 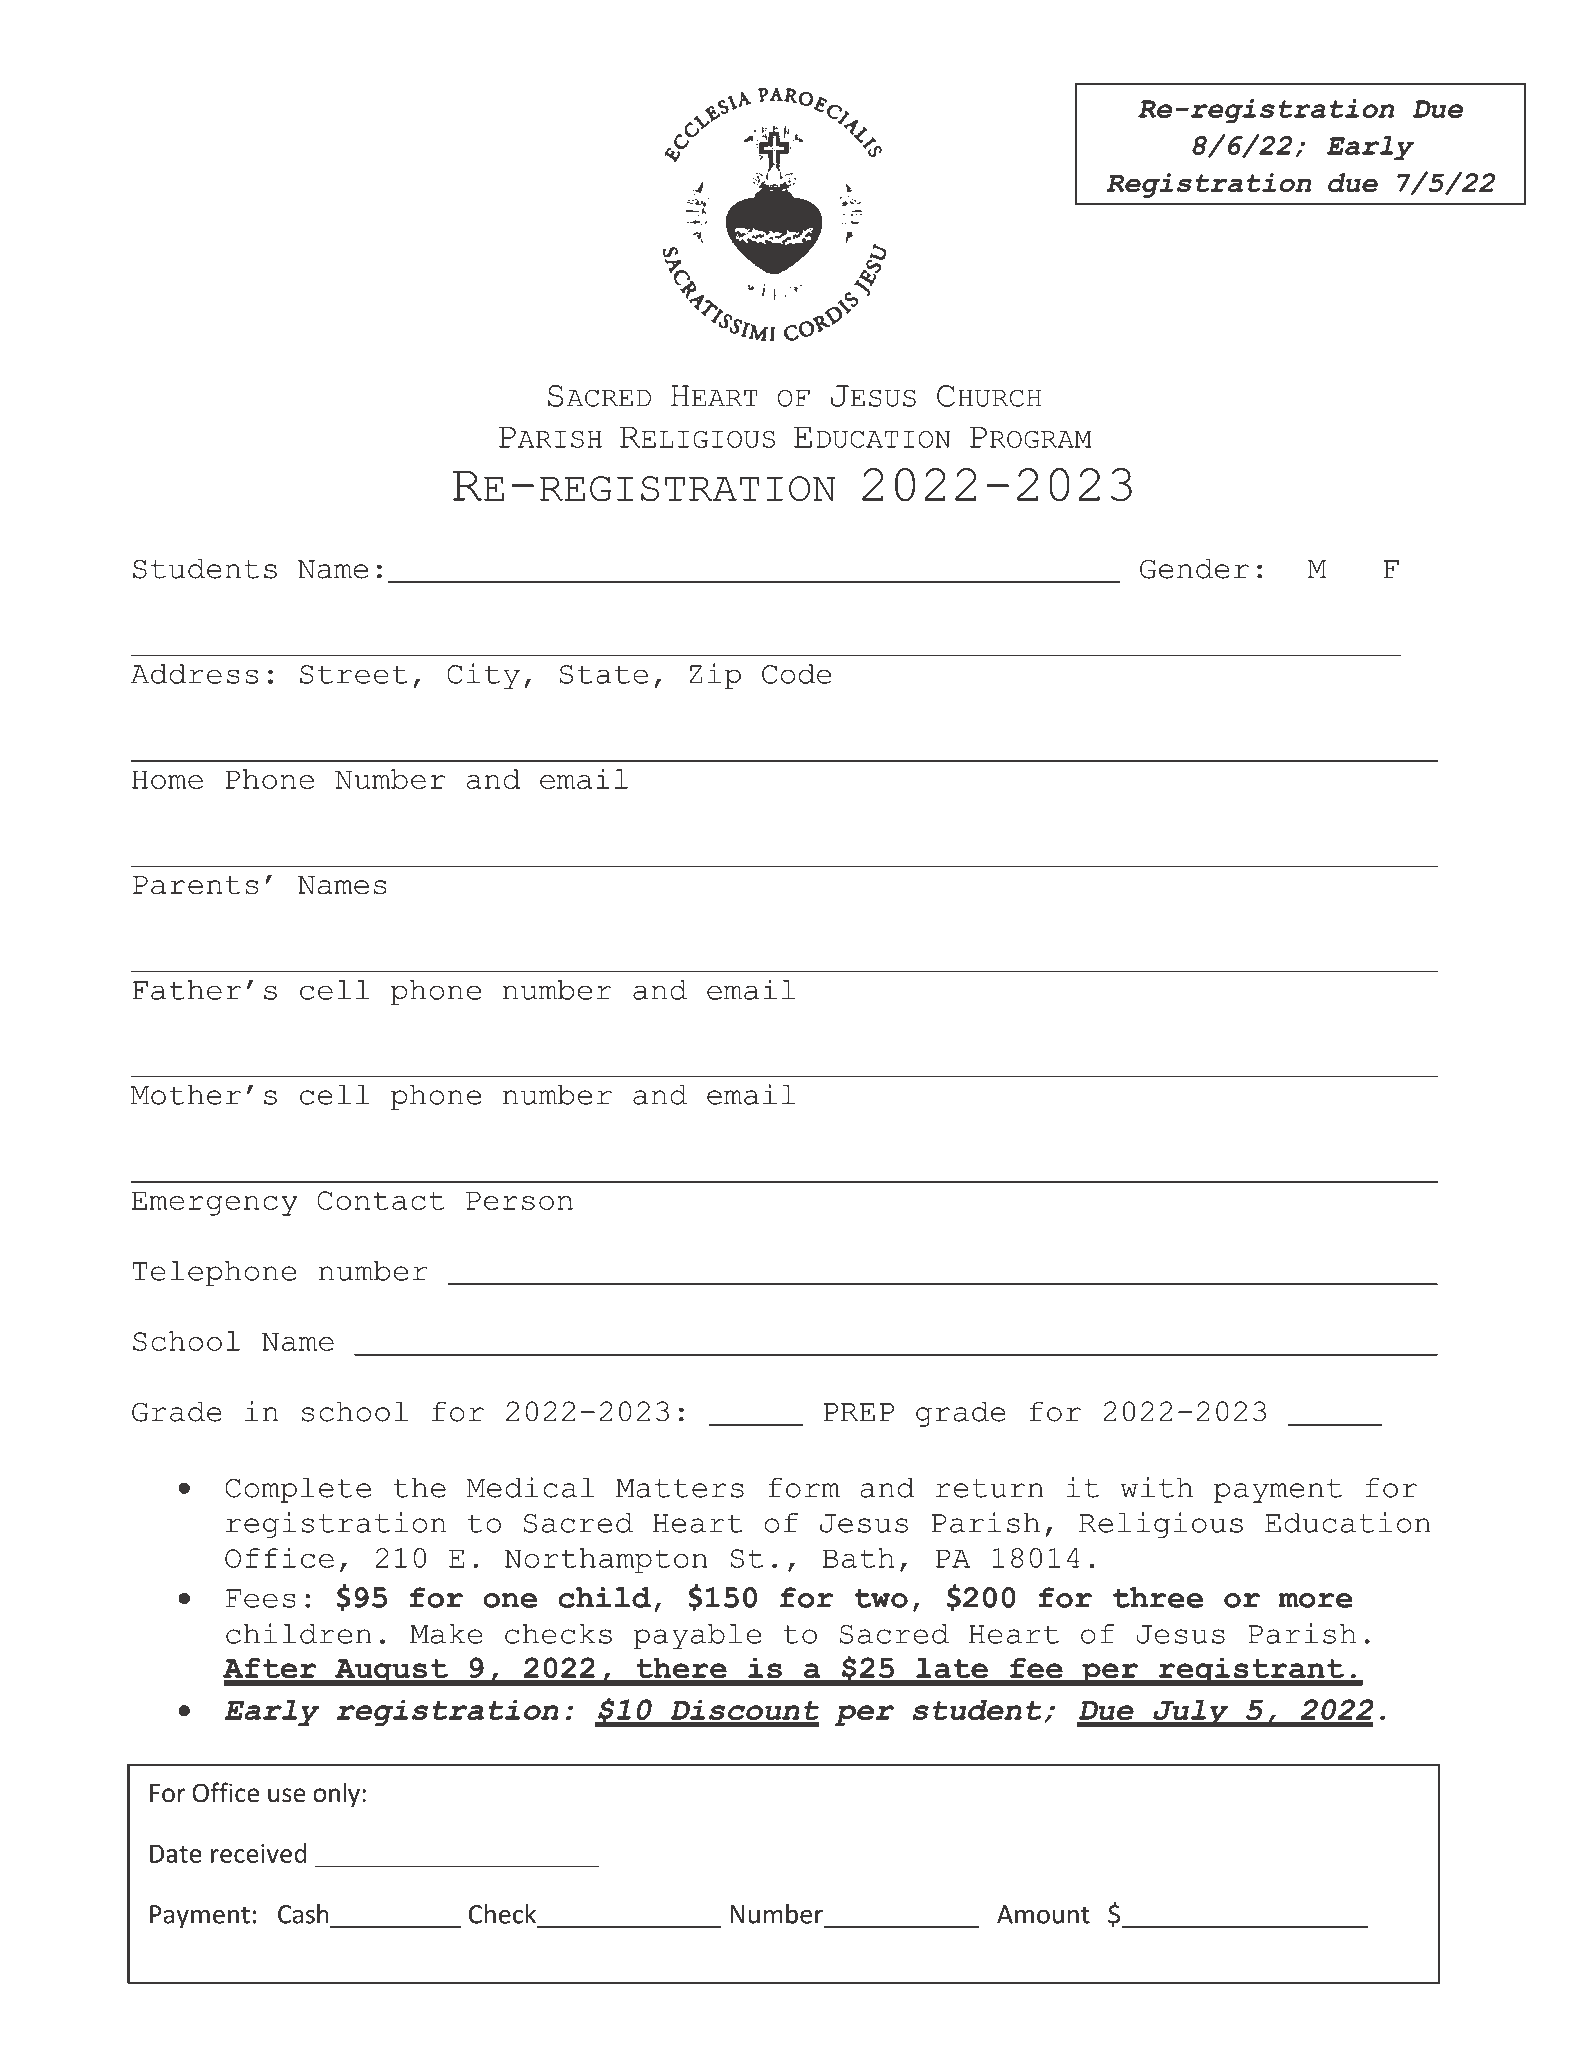 What do you see at coordinates (259, 1853) in the screenshot?
I see `received` at bounding box center [259, 1853].
